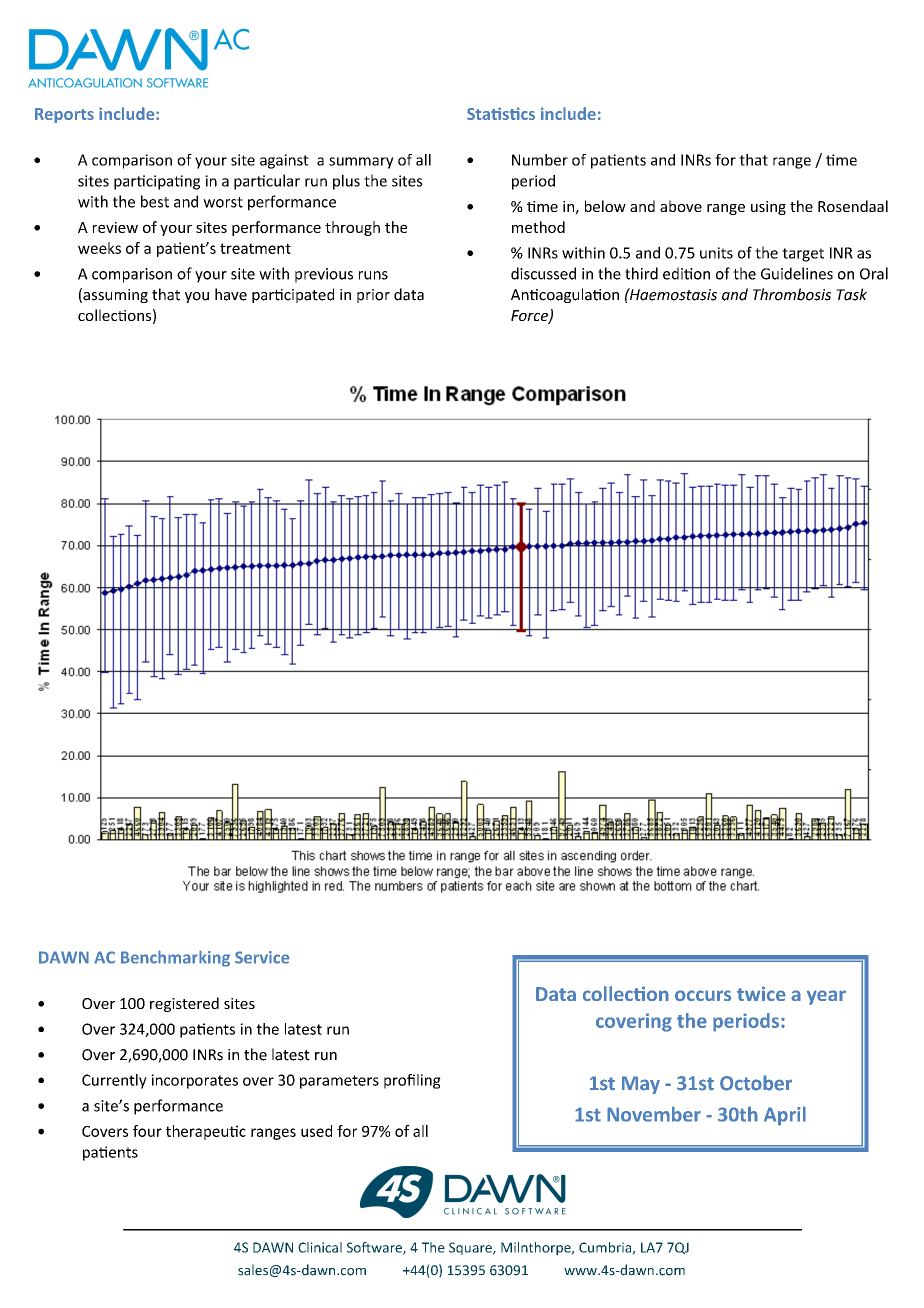  What do you see at coordinates (155, 201) in the screenshot?
I see `best` at bounding box center [155, 201].
